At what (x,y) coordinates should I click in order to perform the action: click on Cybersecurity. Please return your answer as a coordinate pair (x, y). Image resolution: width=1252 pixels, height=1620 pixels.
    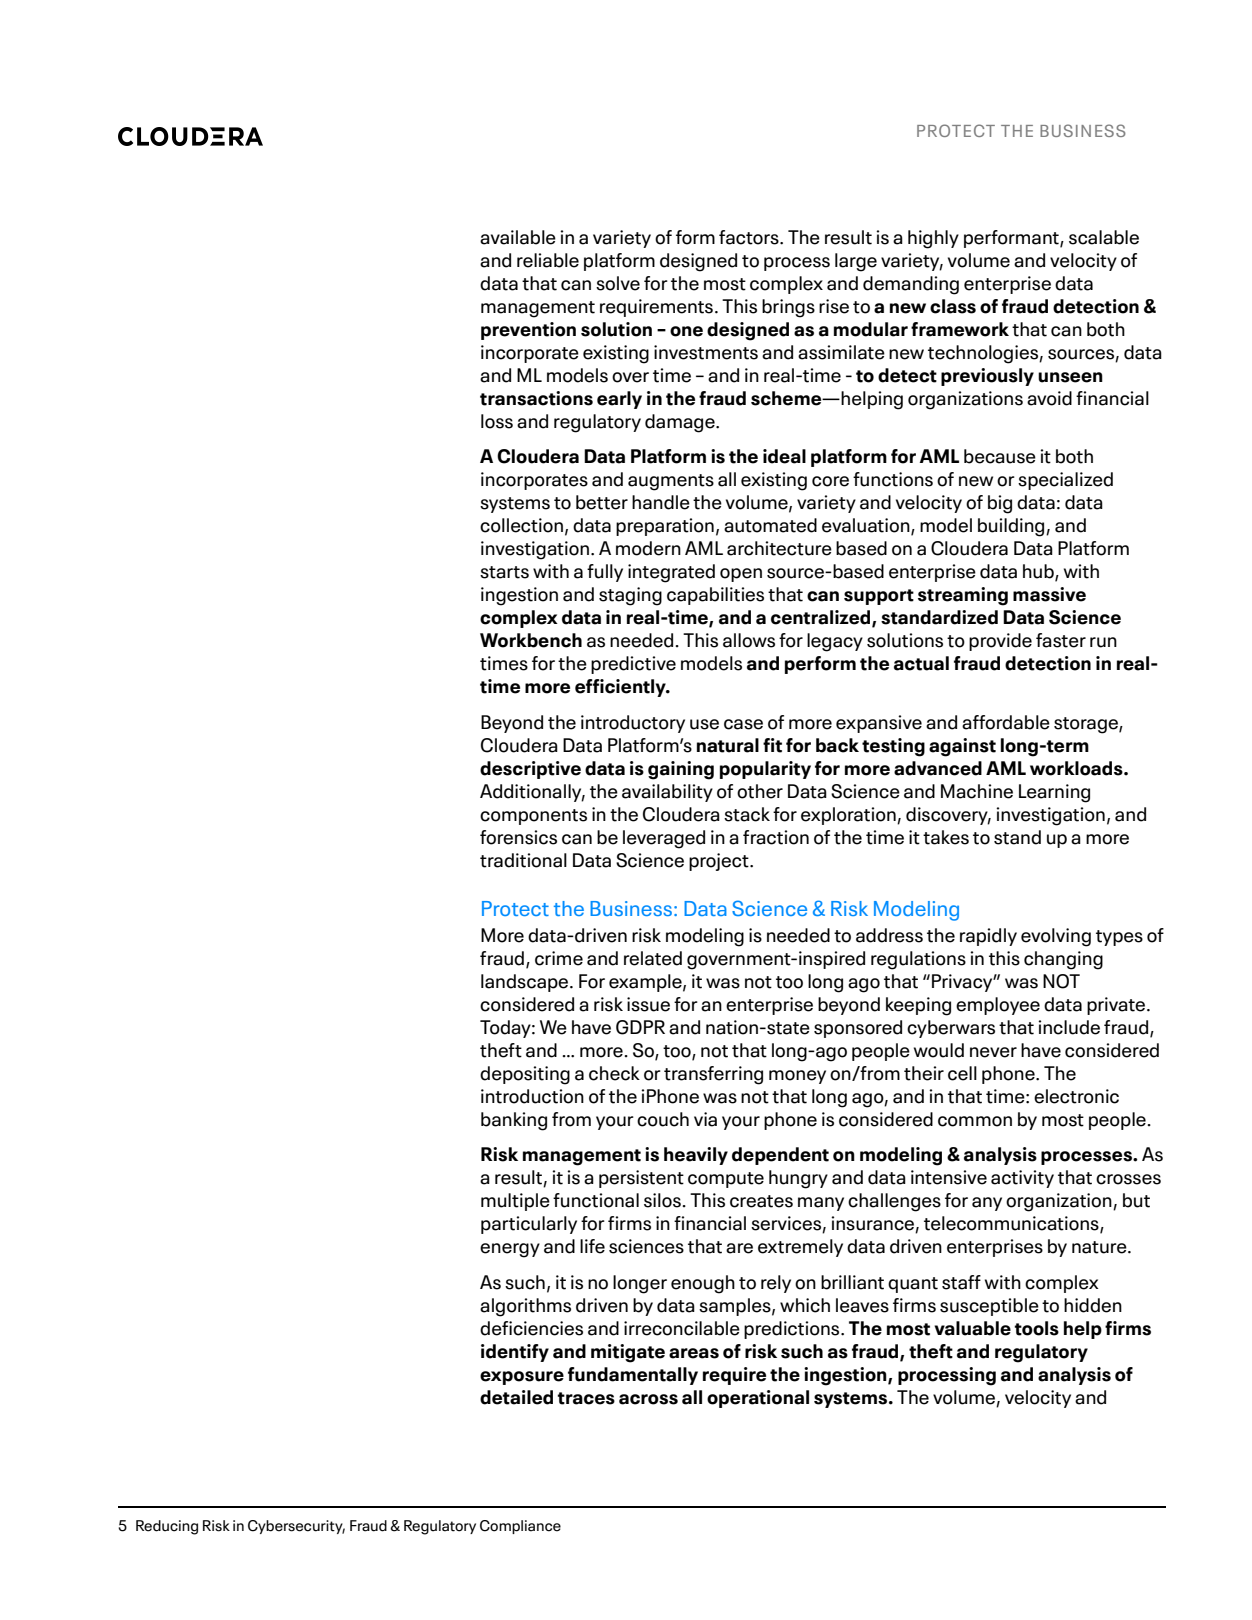
    Looking at the image, I should click on (296, 1527).
